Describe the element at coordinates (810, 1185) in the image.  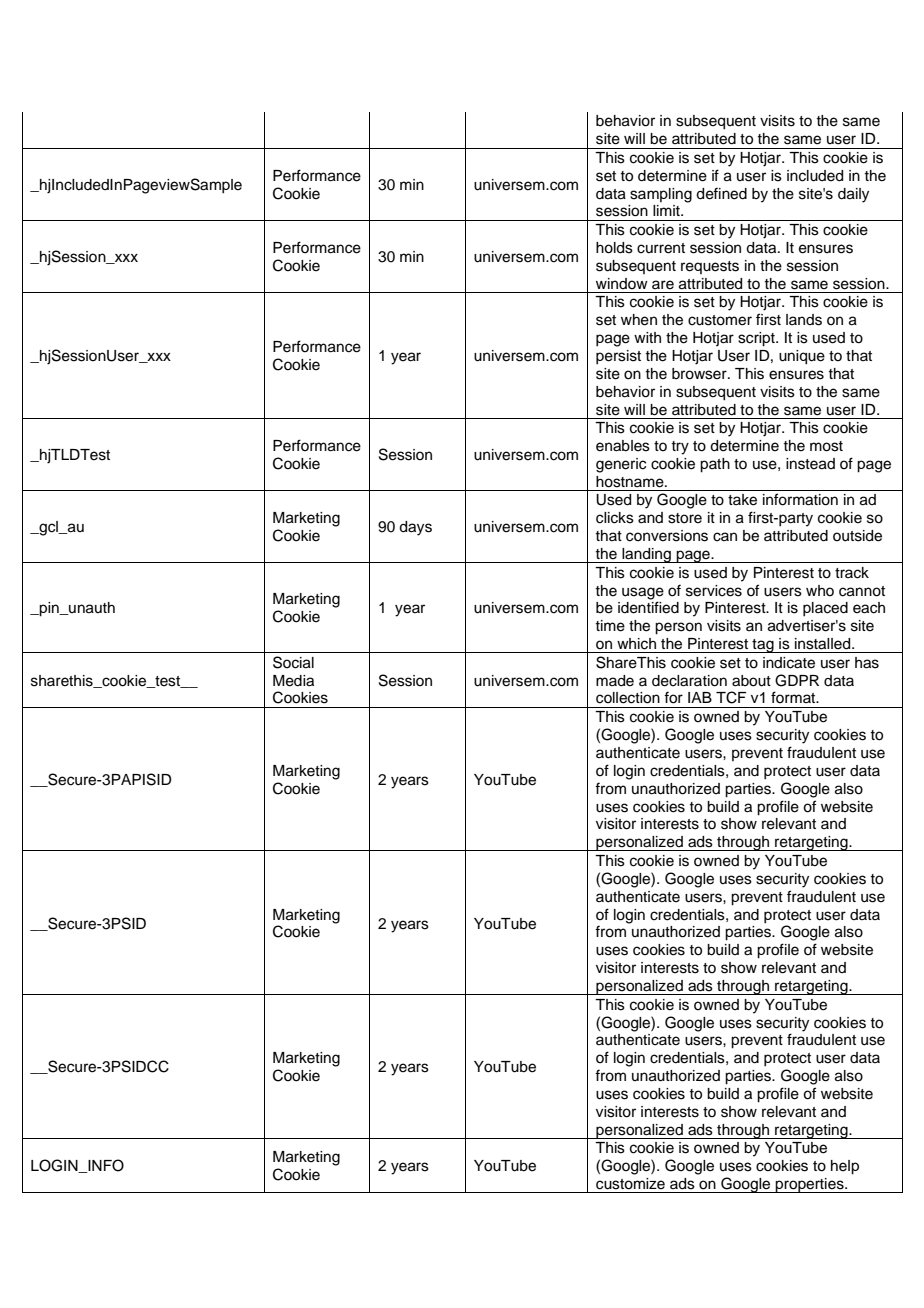
I see `properties` at that location.
